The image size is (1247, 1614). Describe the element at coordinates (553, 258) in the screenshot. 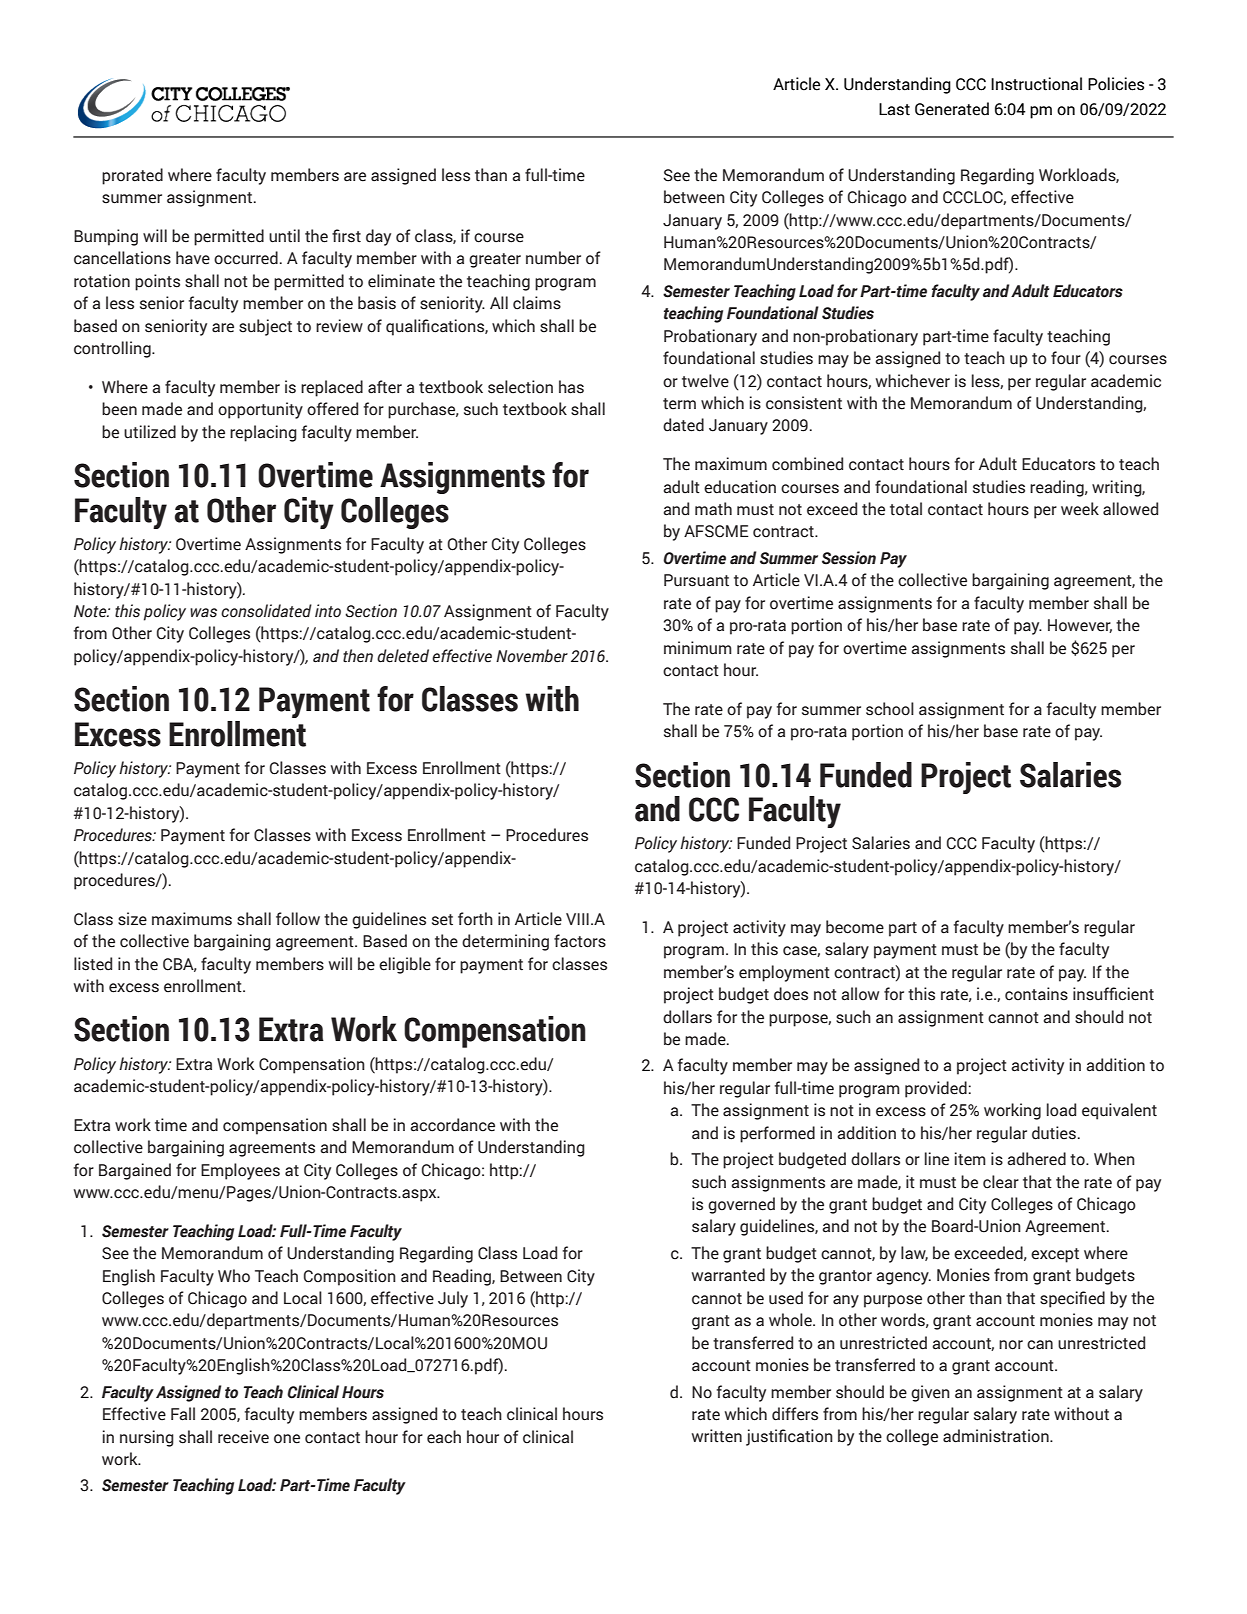

I see `number` at that location.
